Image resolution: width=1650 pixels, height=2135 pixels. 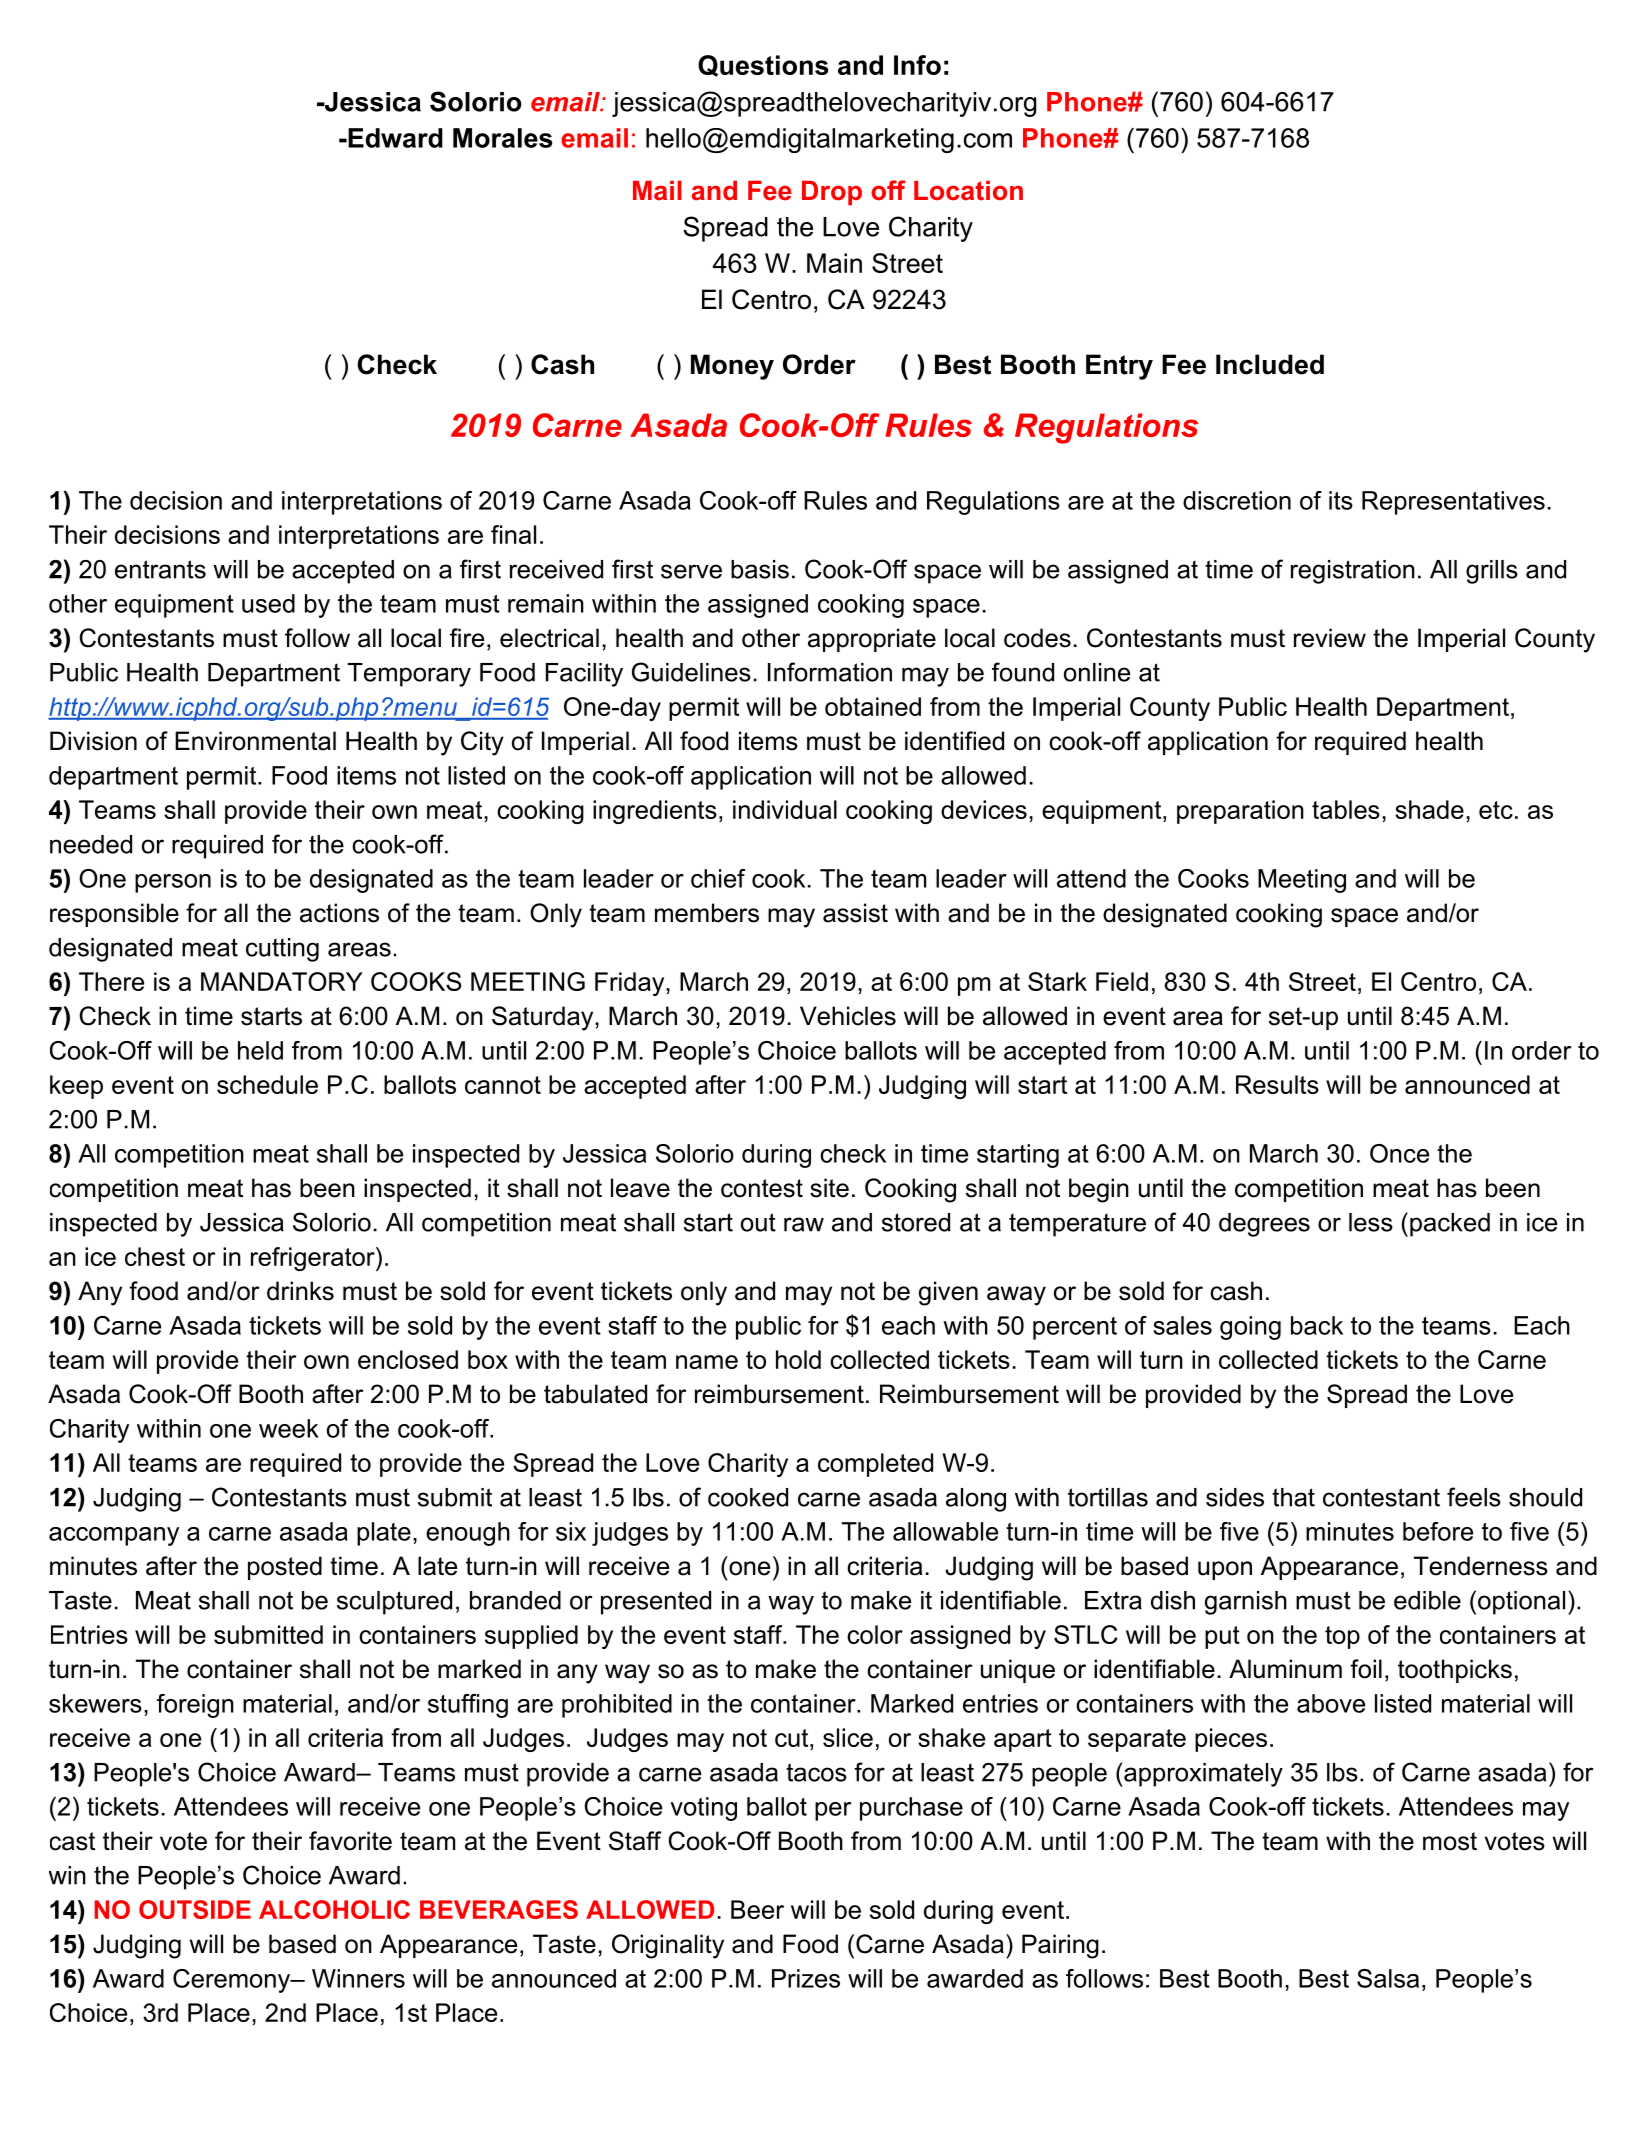 I want to click on completed, so click(x=875, y=1465).
